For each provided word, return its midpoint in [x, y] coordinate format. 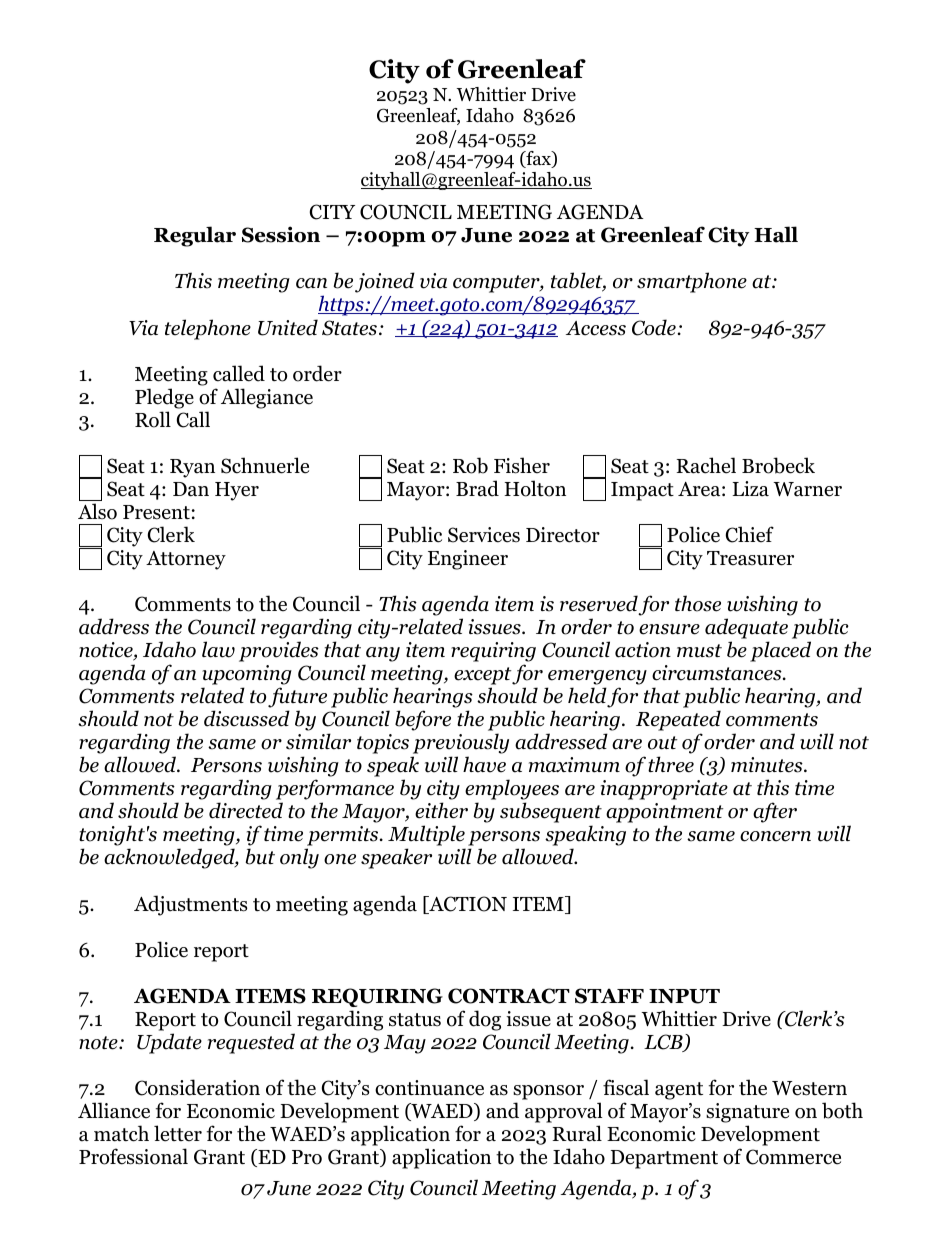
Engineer [468, 560]
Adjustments [191, 905]
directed [246, 810]
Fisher [522, 465]
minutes [768, 765]
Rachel [706, 465]
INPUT [684, 996]
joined [385, 282]
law [218, 649]
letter [178, 1133]
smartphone [692, 282]
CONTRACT [509, 996]
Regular [195, 236]
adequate [746, 628]
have [484, 764]
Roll [153, 419]
